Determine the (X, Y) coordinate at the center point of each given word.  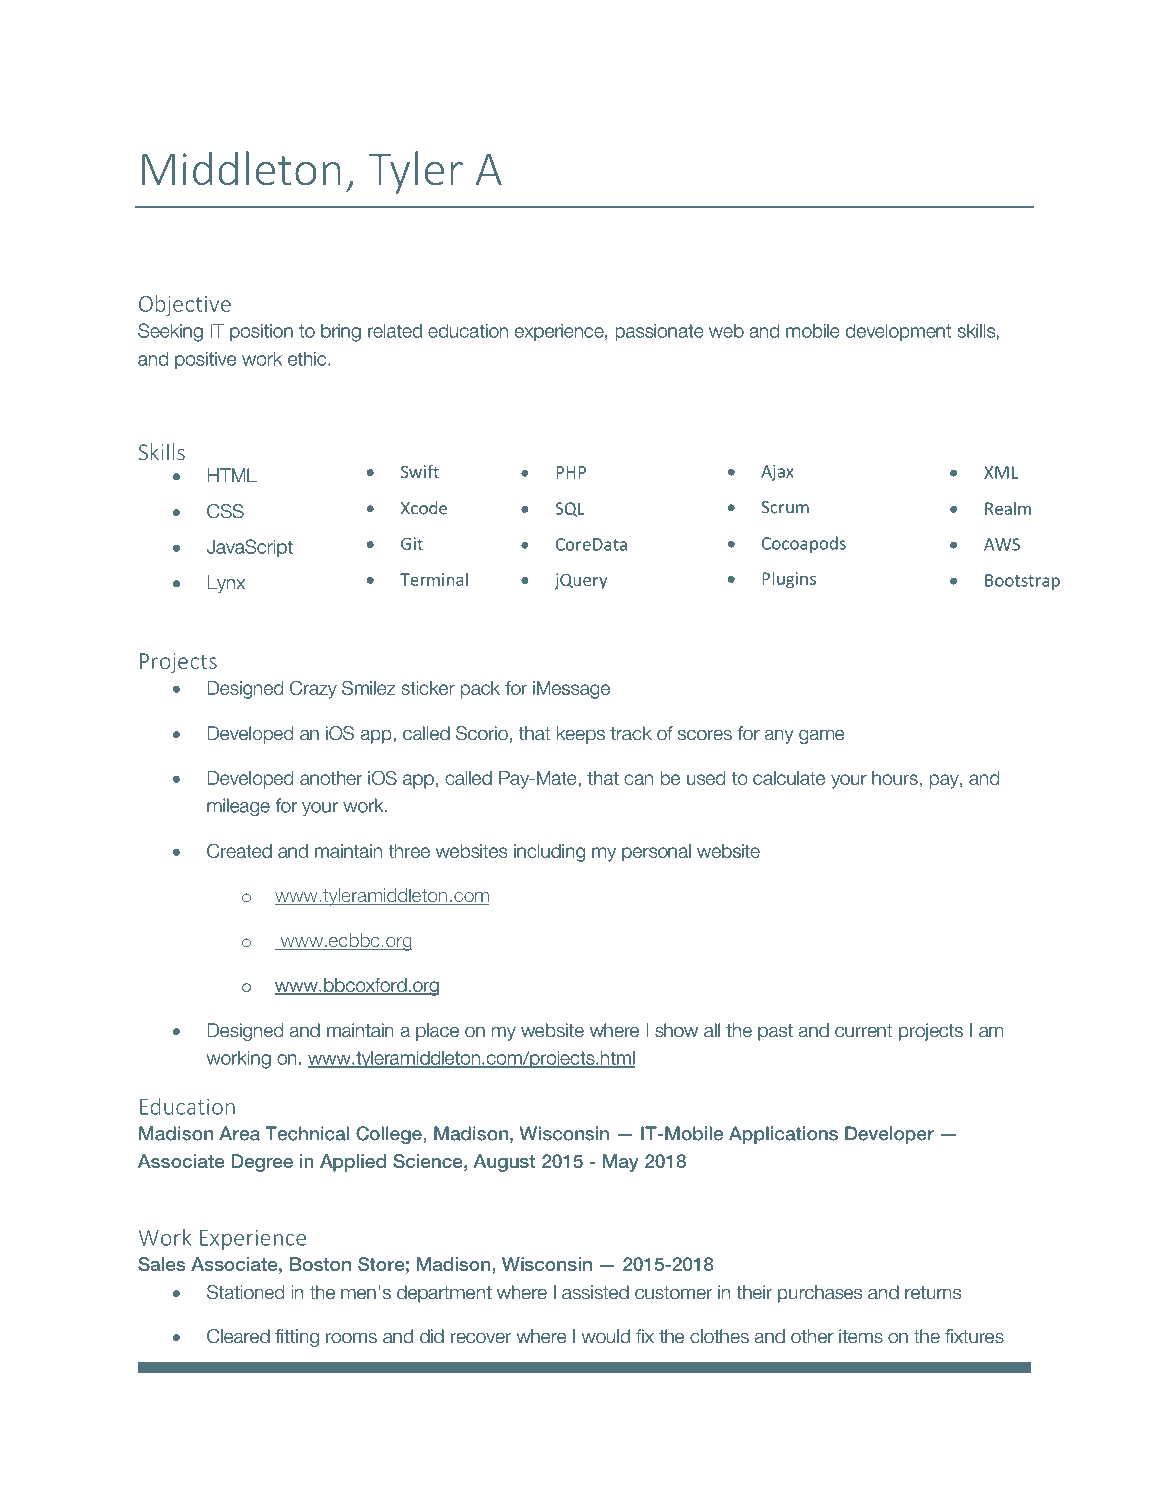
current (863, 1031)
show (676, 1030)
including (549, 853)
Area (239, 1133)
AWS (1002, 544)
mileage (238, 807)
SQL (569, 509)
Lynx (226, 584)
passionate (660, 332)
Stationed (245, 1292)
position (261, 332)
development (898, 332)
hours (895, 778)
